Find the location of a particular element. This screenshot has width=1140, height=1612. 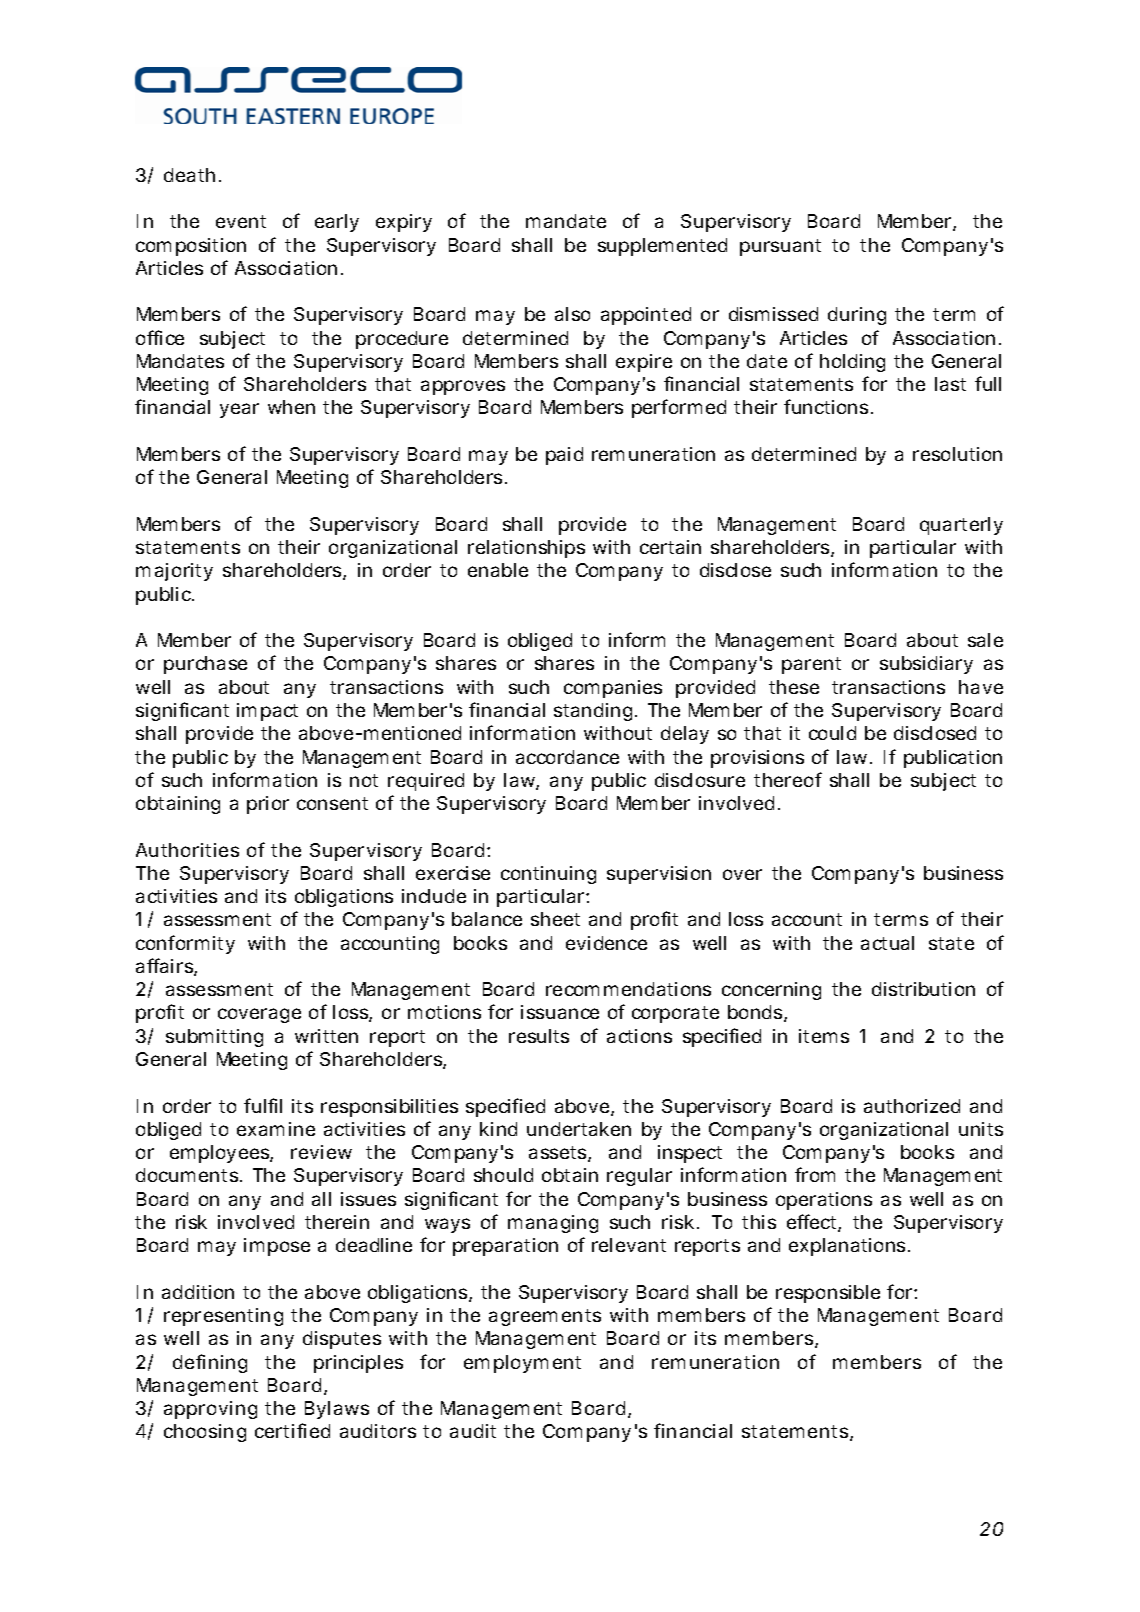

paid is located at coordinates (564, 456).
